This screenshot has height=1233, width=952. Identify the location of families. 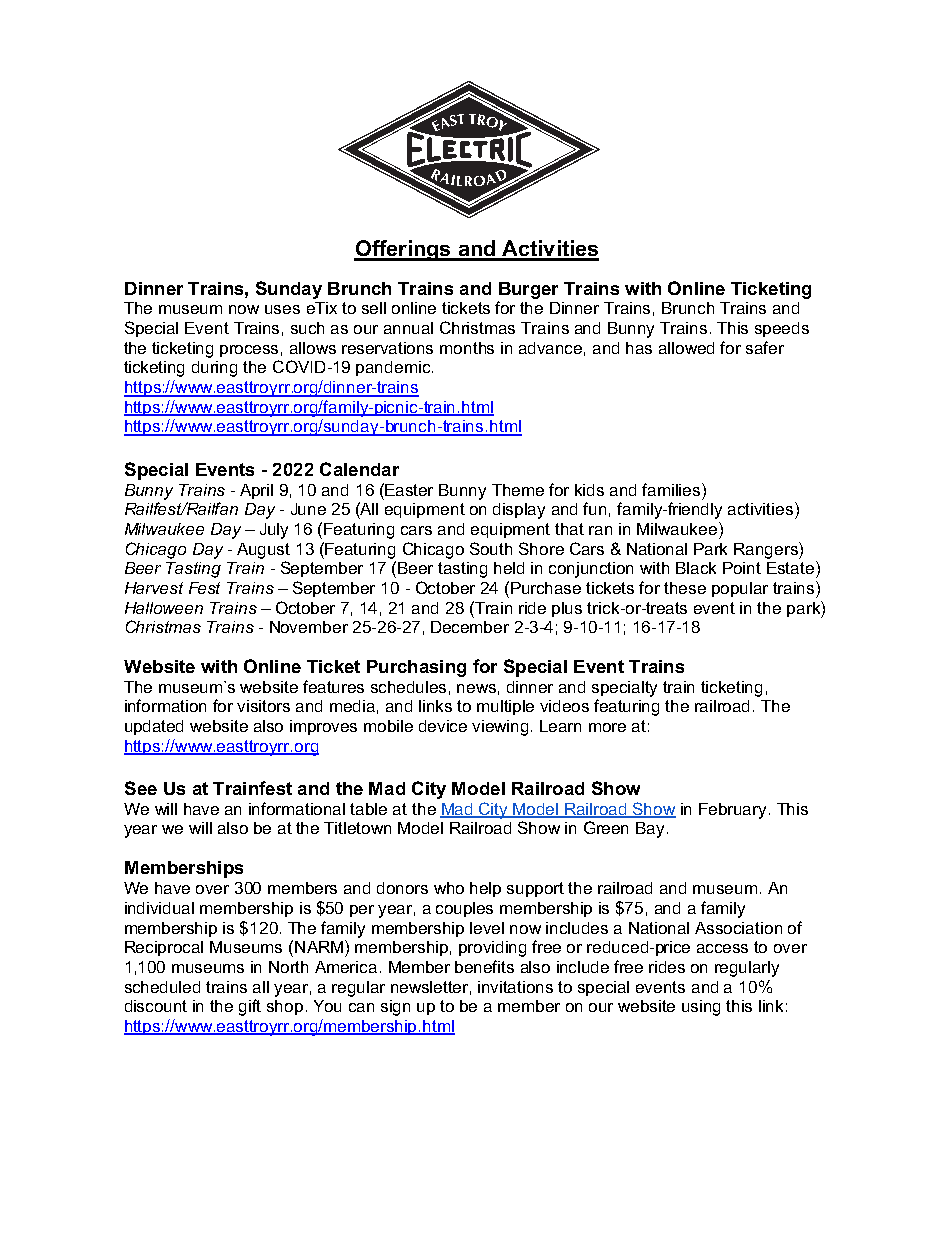
(672, 489).
